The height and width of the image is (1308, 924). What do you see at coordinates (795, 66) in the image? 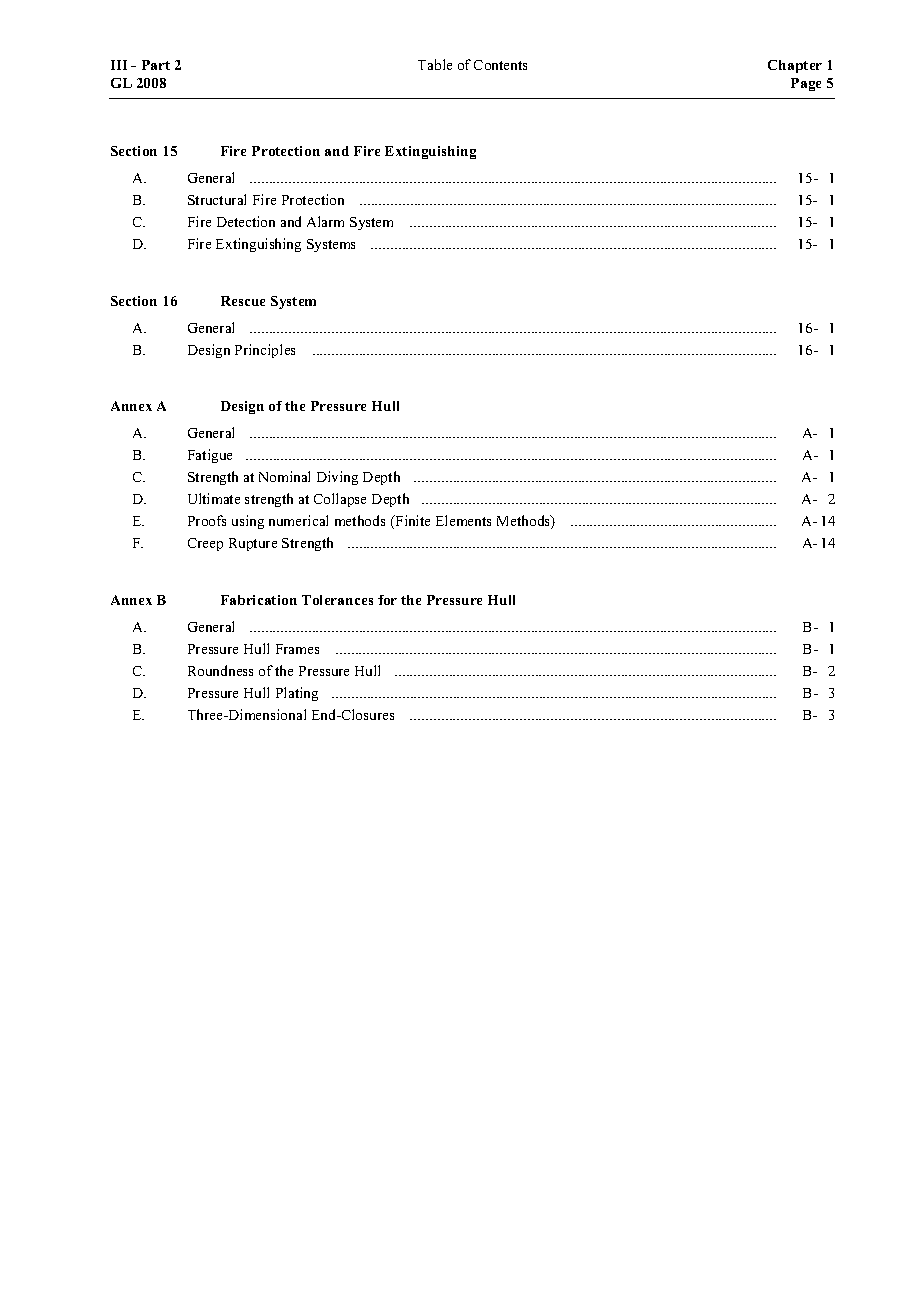
I see `Chapter` at bounding box center [795, 66].
